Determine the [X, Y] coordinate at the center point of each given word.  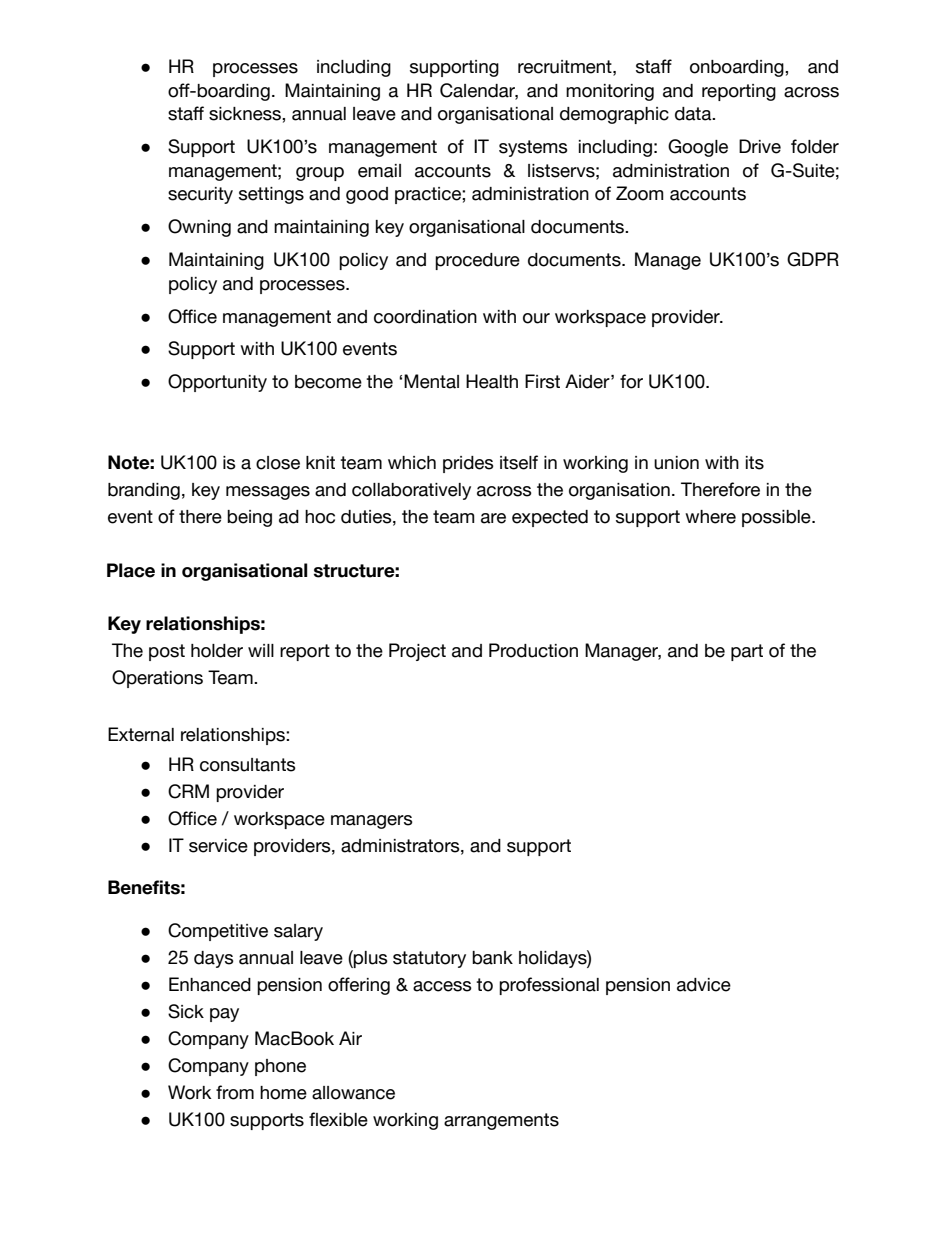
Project [417, 652]
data [694, 114]
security [200, 195]
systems [533, 148]
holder [217, 651]
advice [704, 985]
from [235, 1092]
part [747, 652]
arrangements [501, 1121]
